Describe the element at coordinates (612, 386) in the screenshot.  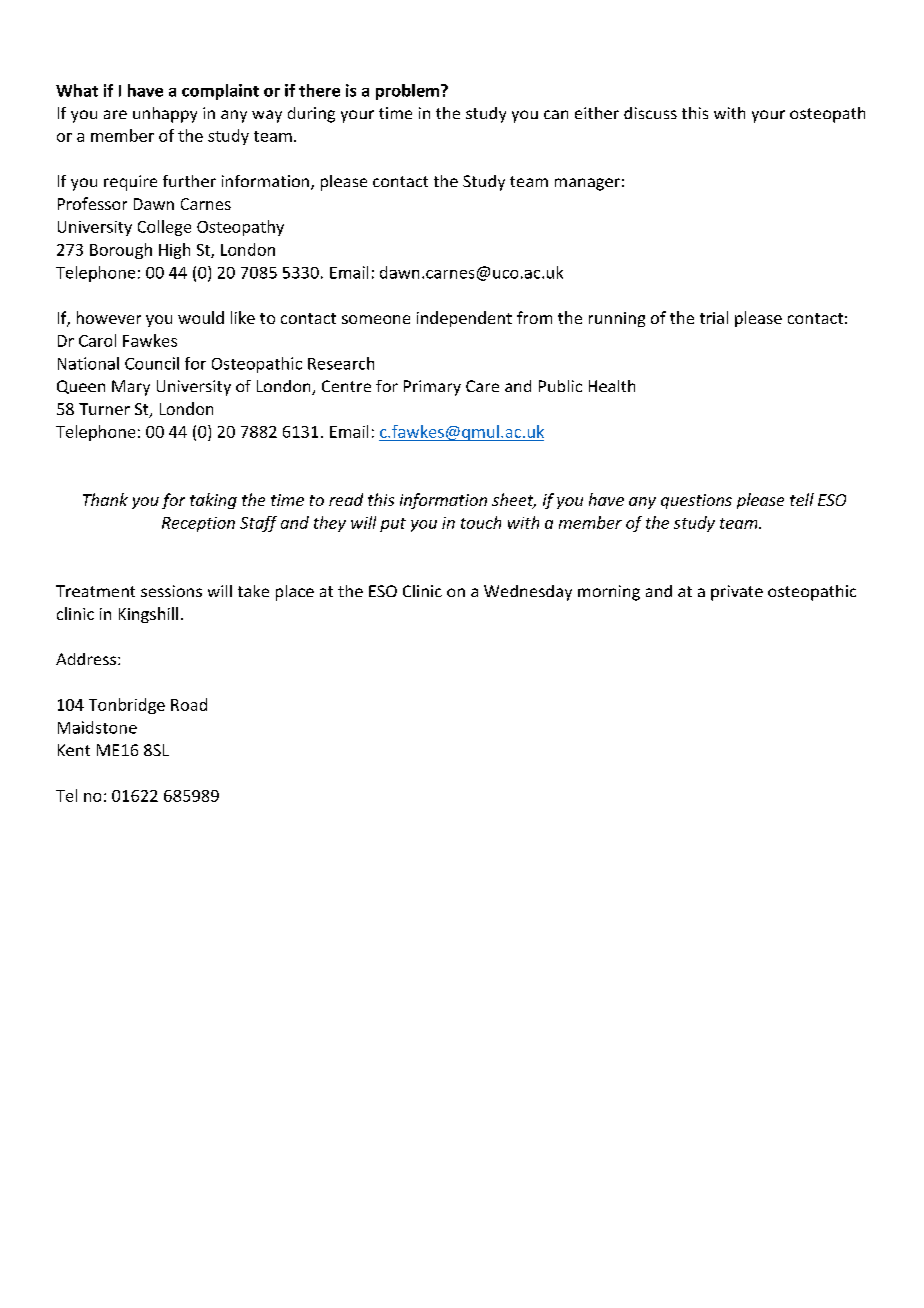
I see `Health` at that location.
